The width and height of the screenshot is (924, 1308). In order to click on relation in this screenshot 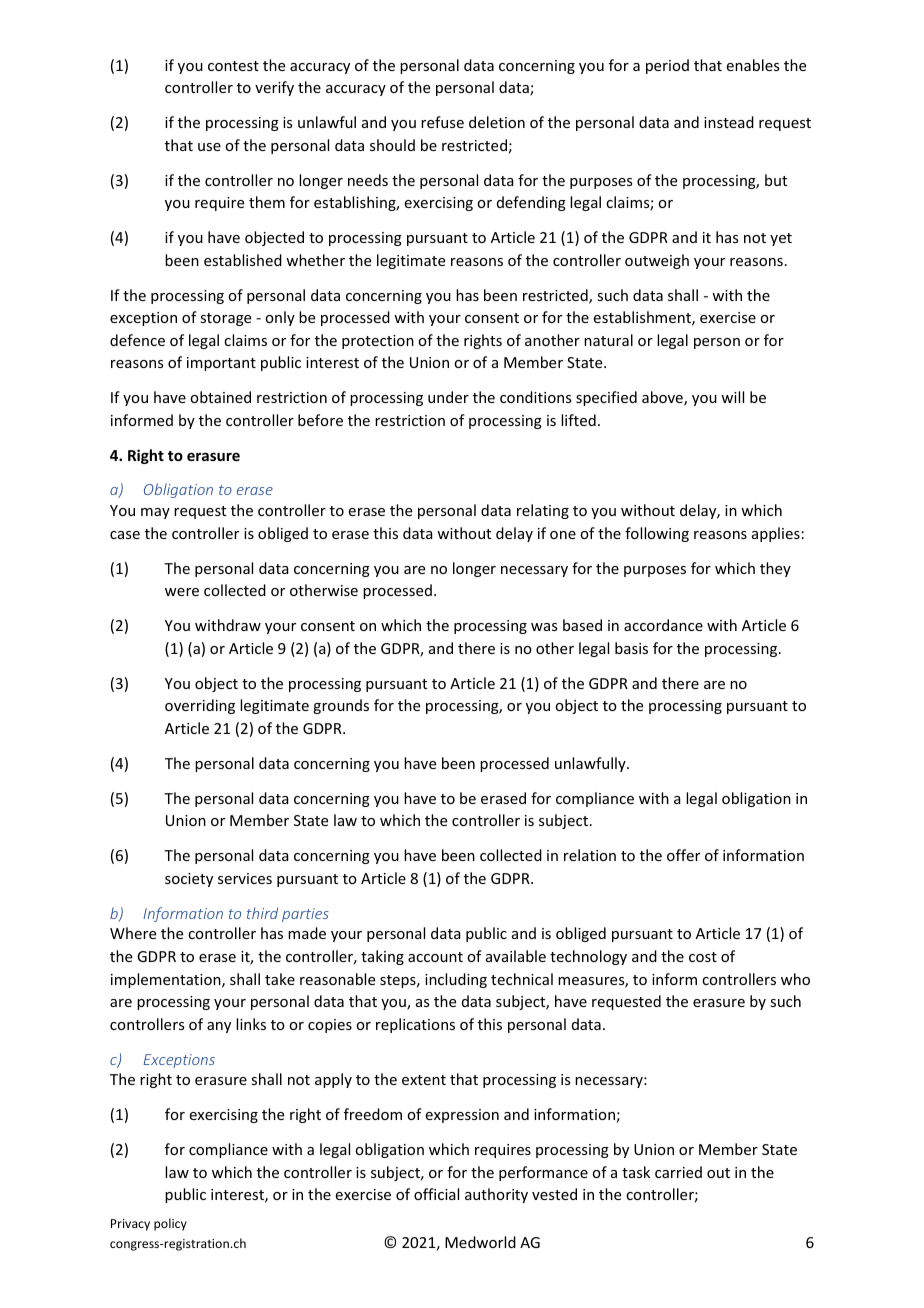, I will do `click(590, 855)`.
